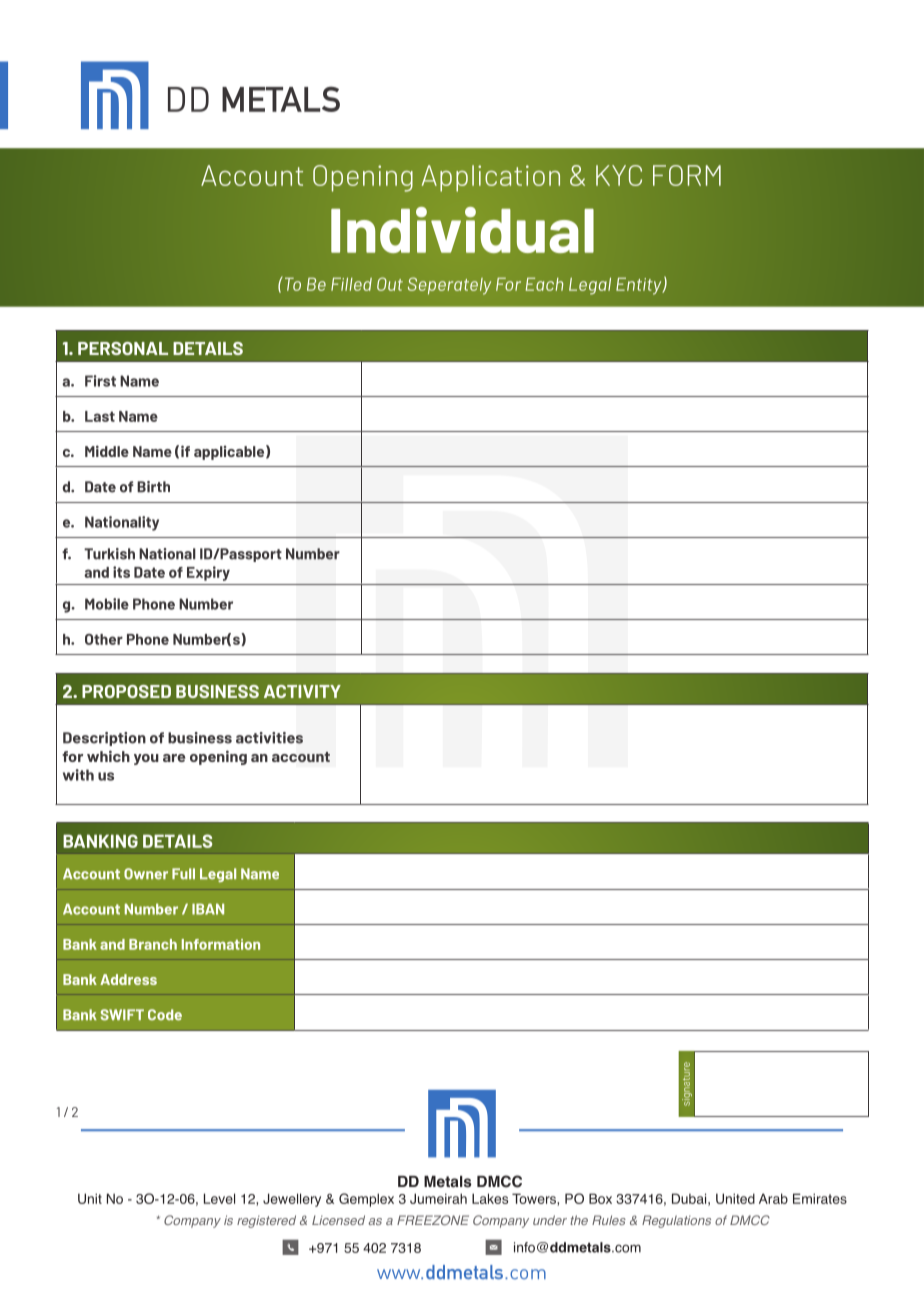  What do you see at coordinates (449, 286) in the screenshot?
I see `Seperately` at bounding box center [449, 286].
